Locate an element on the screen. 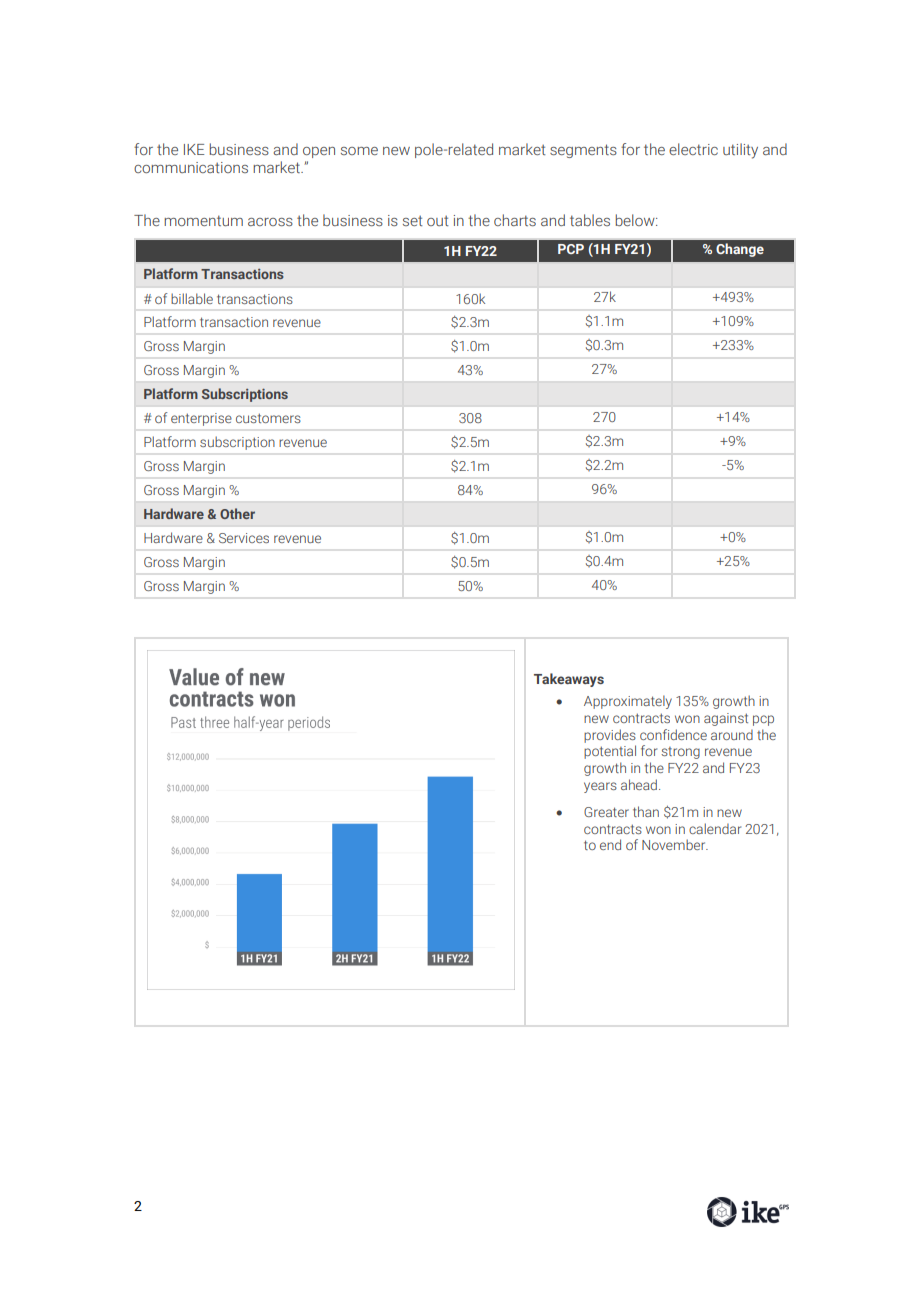 The width and height of the screenshot is (924, 1309). communications is located at coordinates (191, 167).
